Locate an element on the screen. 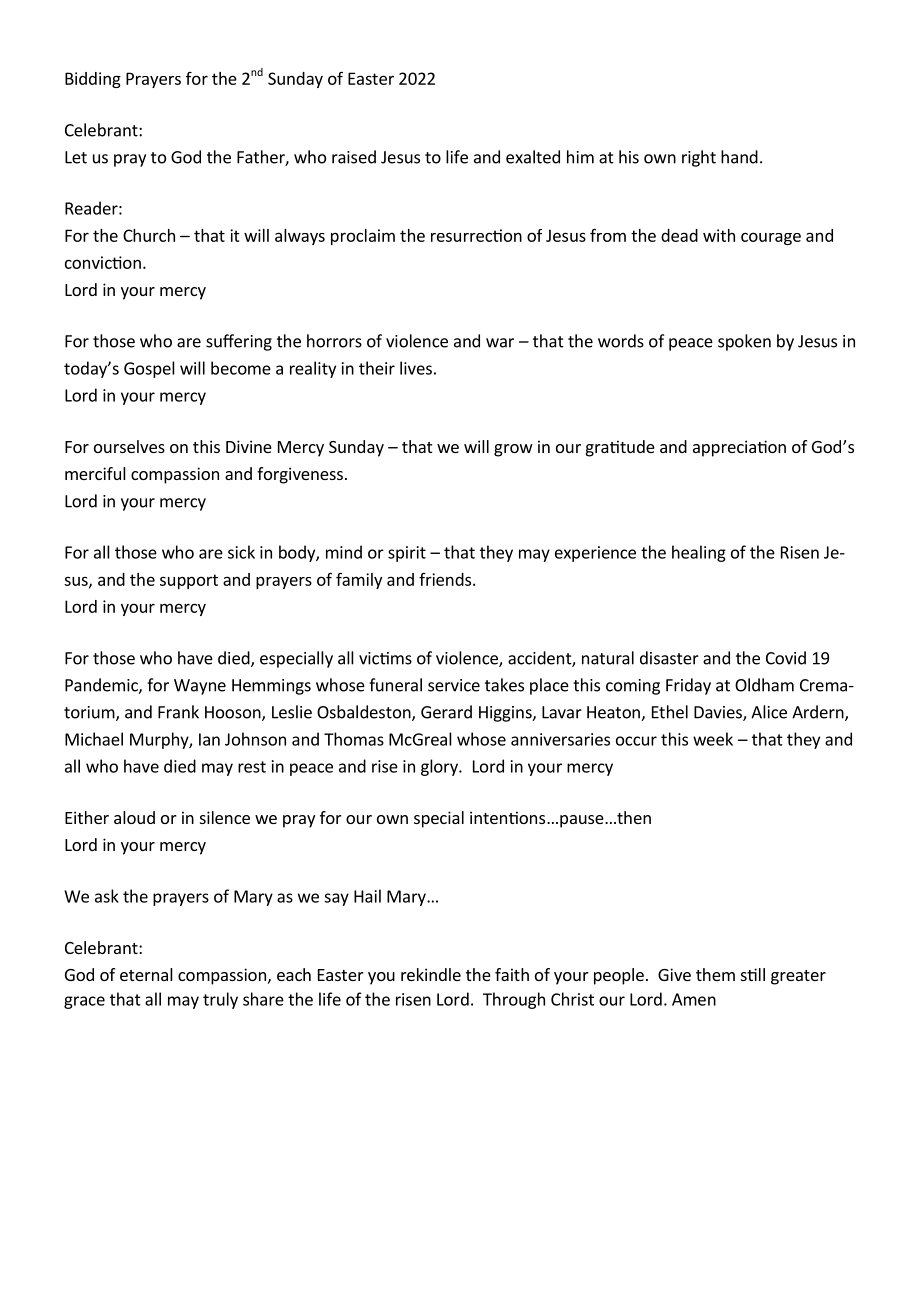  support is located at coordinates (189, 581).
